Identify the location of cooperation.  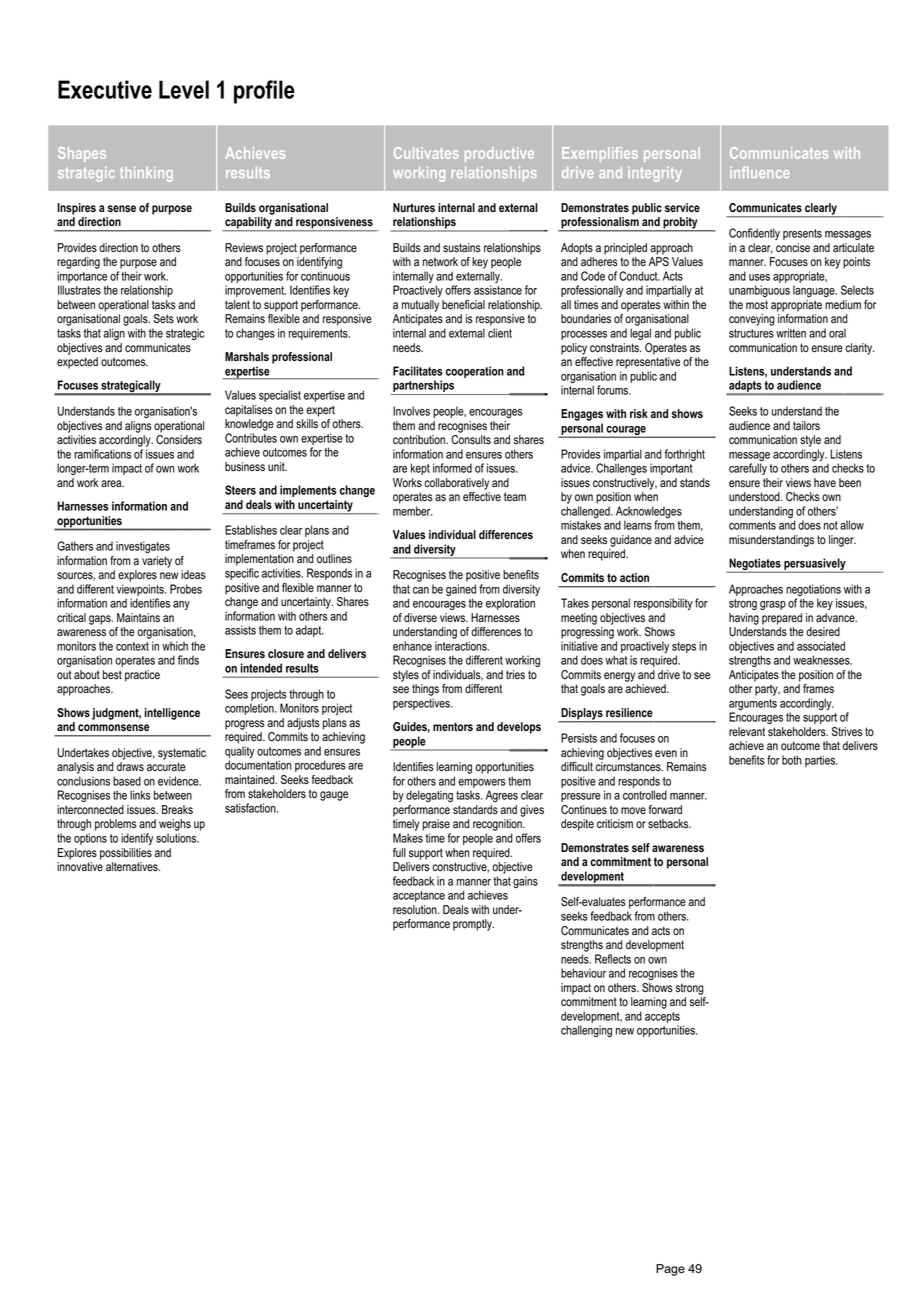
(475, 372).
